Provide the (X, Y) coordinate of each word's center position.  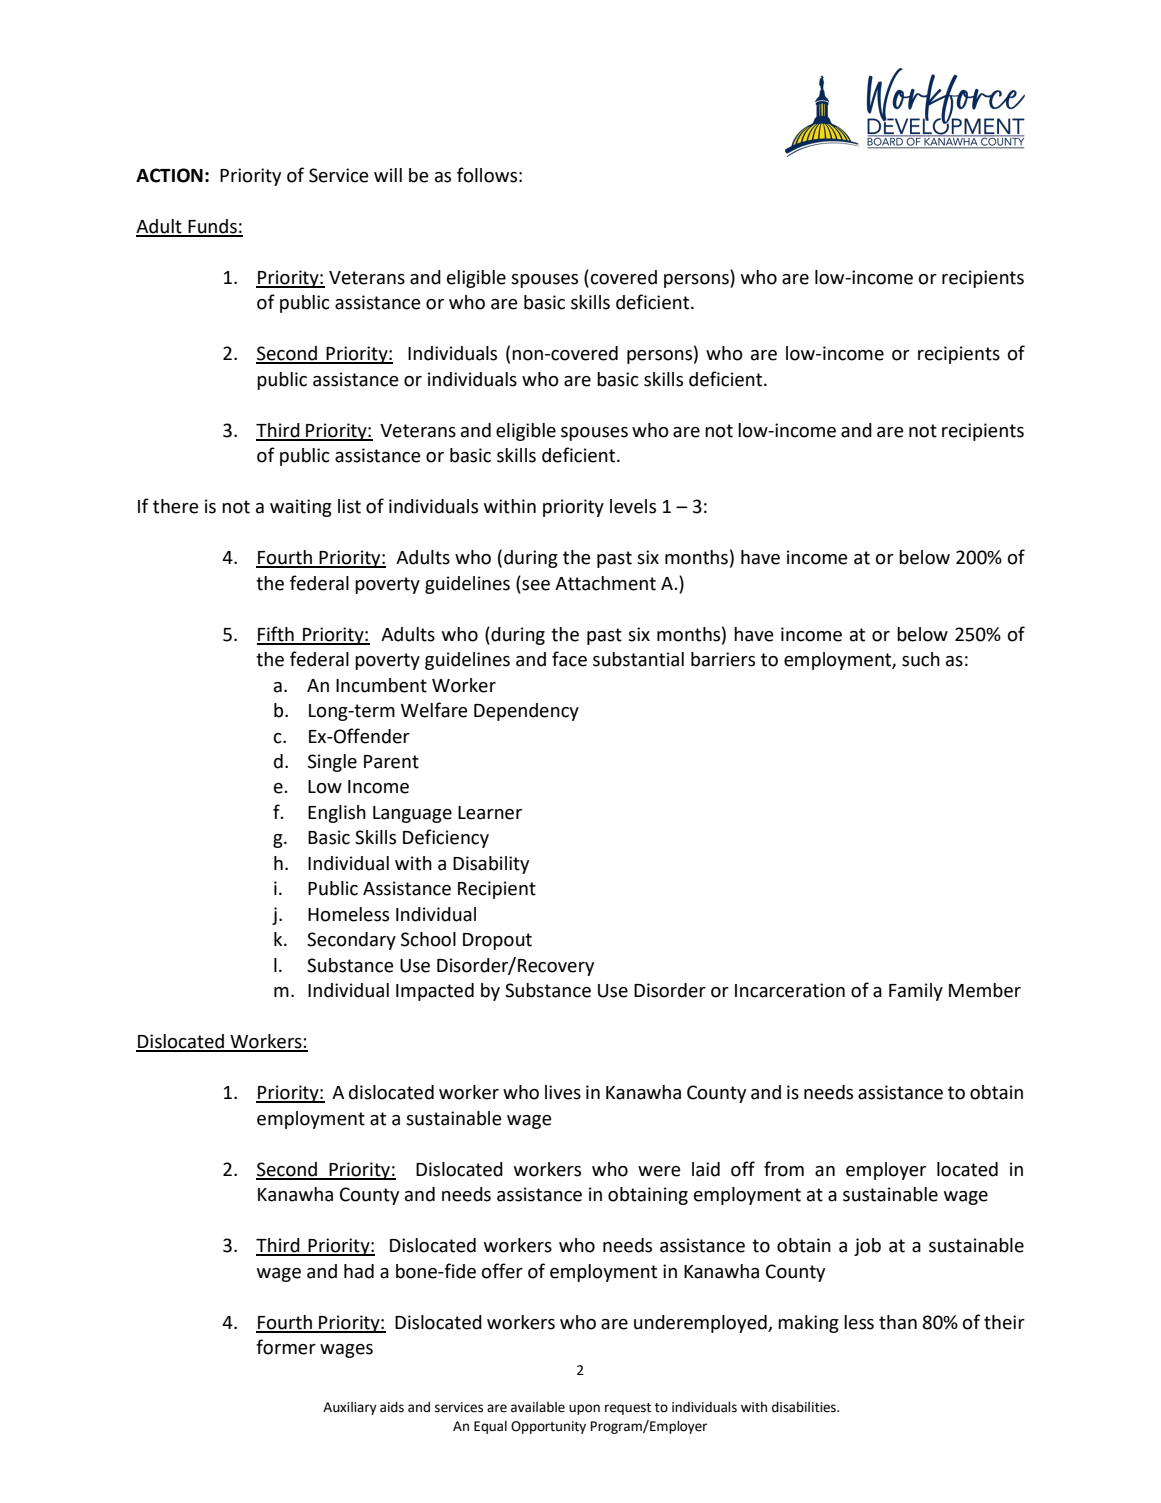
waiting (301, 508)
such (921, 659)
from (784, 1169)
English (337, 814)
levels (633, 506)
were (659, 1171)
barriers (723, 659)
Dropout (497, 941)
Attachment (605, 583)
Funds (212, 227)
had (359, 1271)
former (286, 1347)
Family (916, 992)
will (388, 175)
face (569, 659)
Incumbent (381, 685)
